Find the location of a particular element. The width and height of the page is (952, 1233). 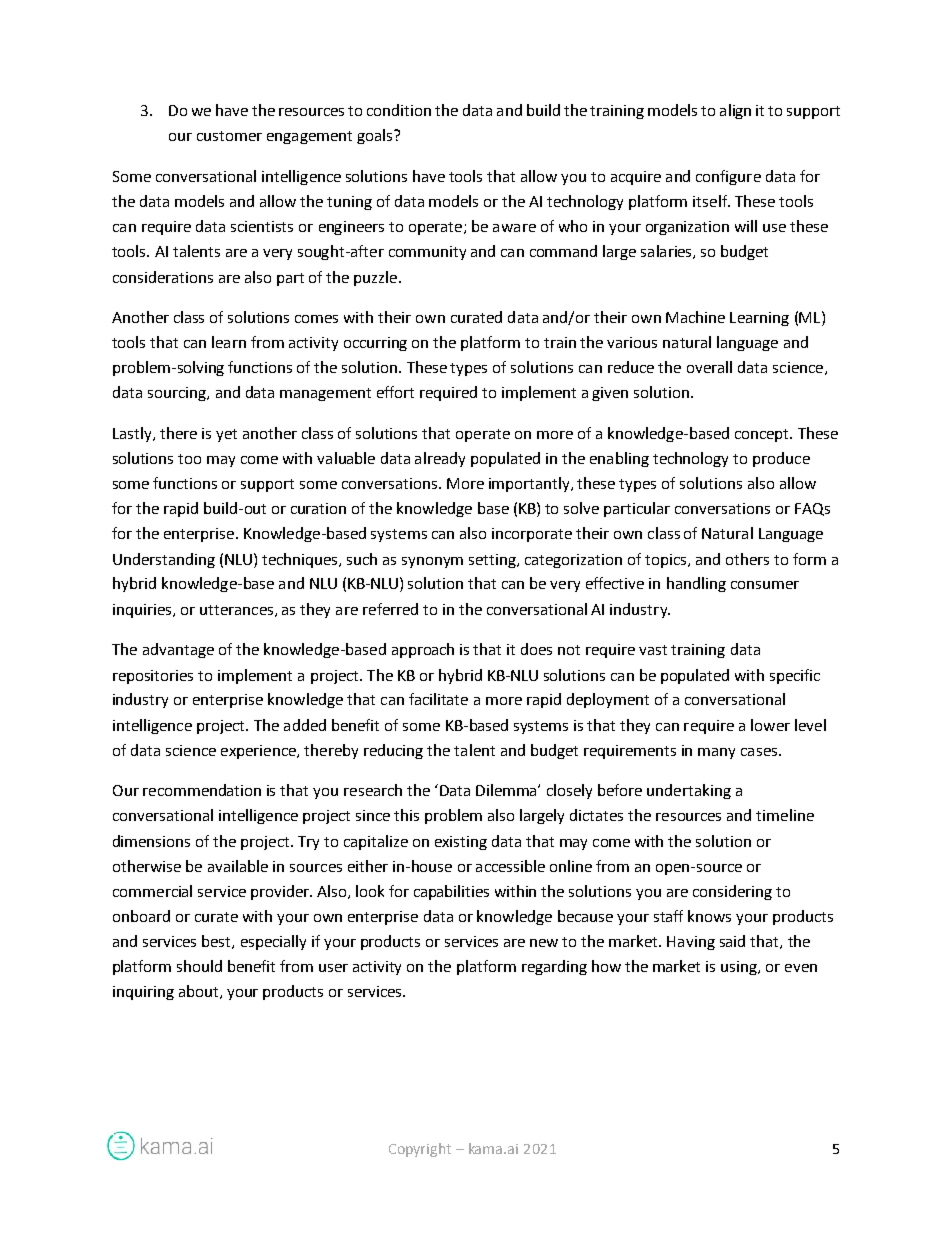

produce is located at coordinates (781, 459).
